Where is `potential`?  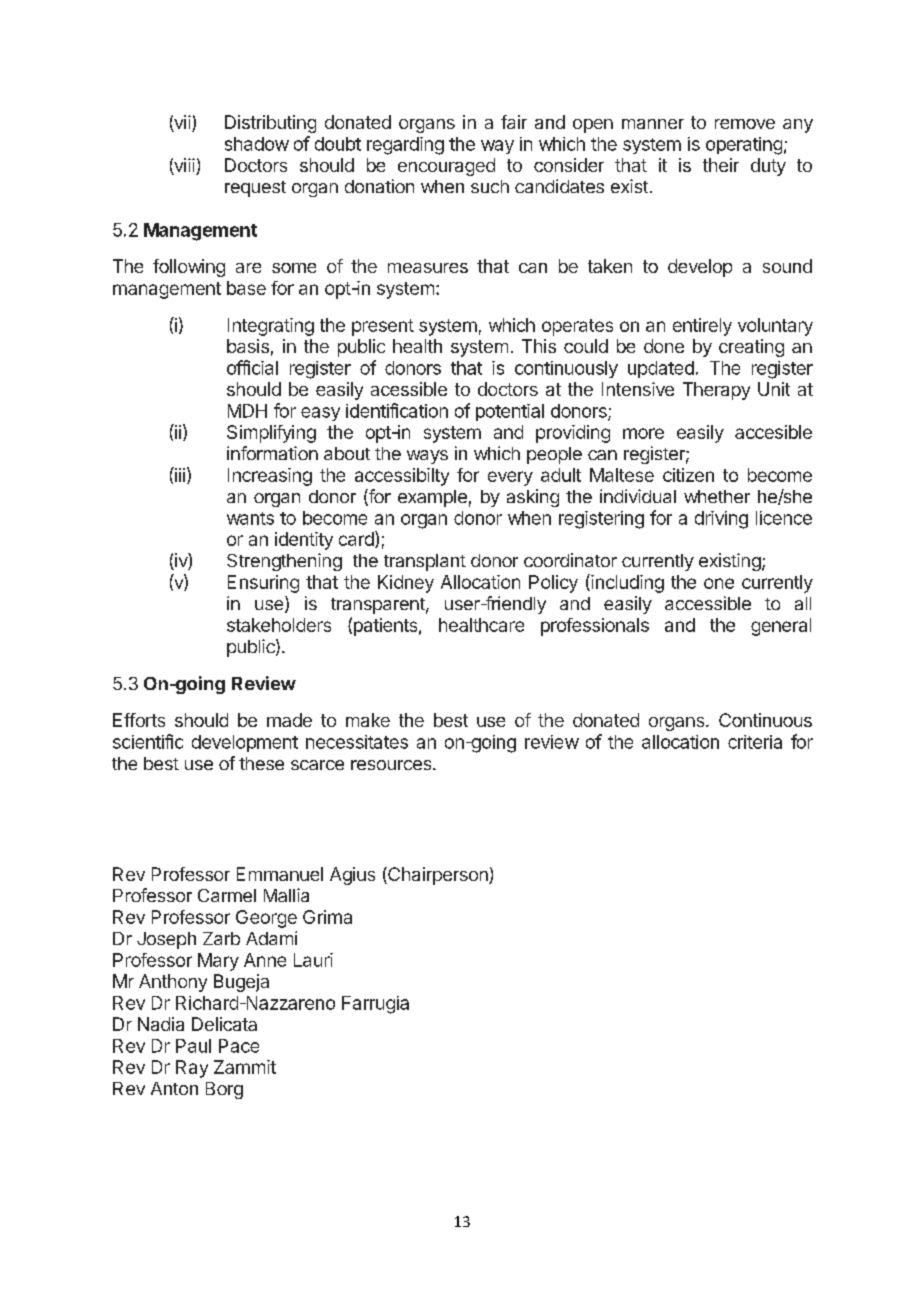
potential is located at coordinates (510, 412).
